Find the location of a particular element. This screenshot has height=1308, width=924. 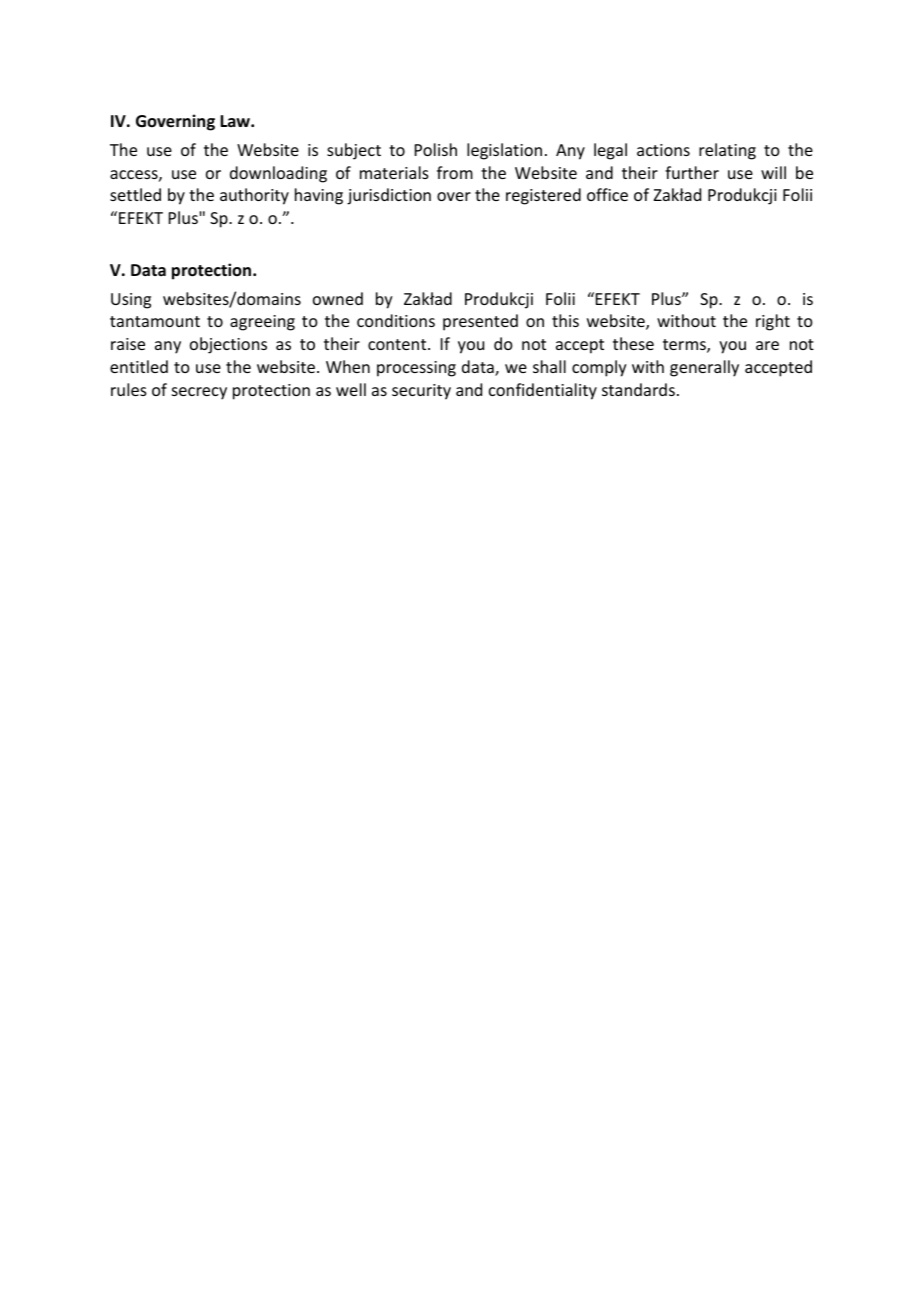

relating is located at coordinates (727, 151).
